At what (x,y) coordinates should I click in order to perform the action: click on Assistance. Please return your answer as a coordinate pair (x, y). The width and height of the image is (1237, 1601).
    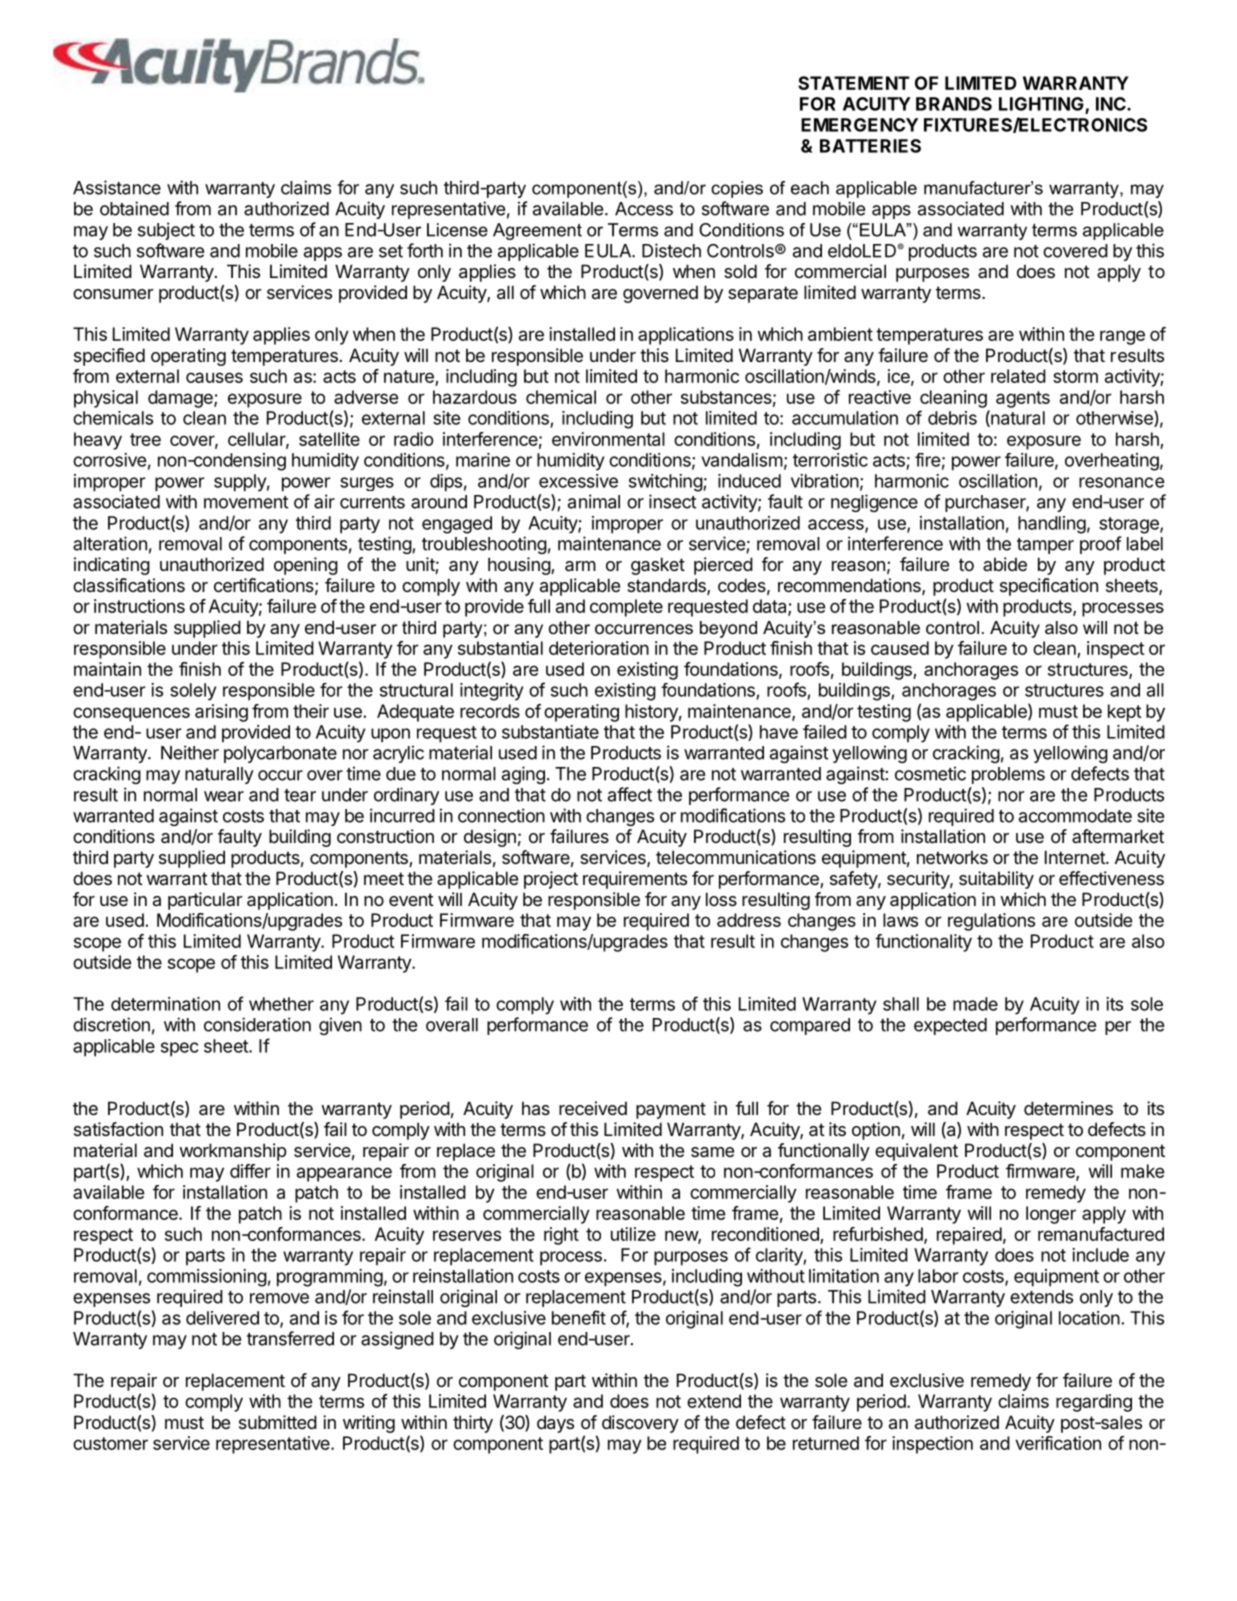
    Looking at the image, I should click on (117, 187).
